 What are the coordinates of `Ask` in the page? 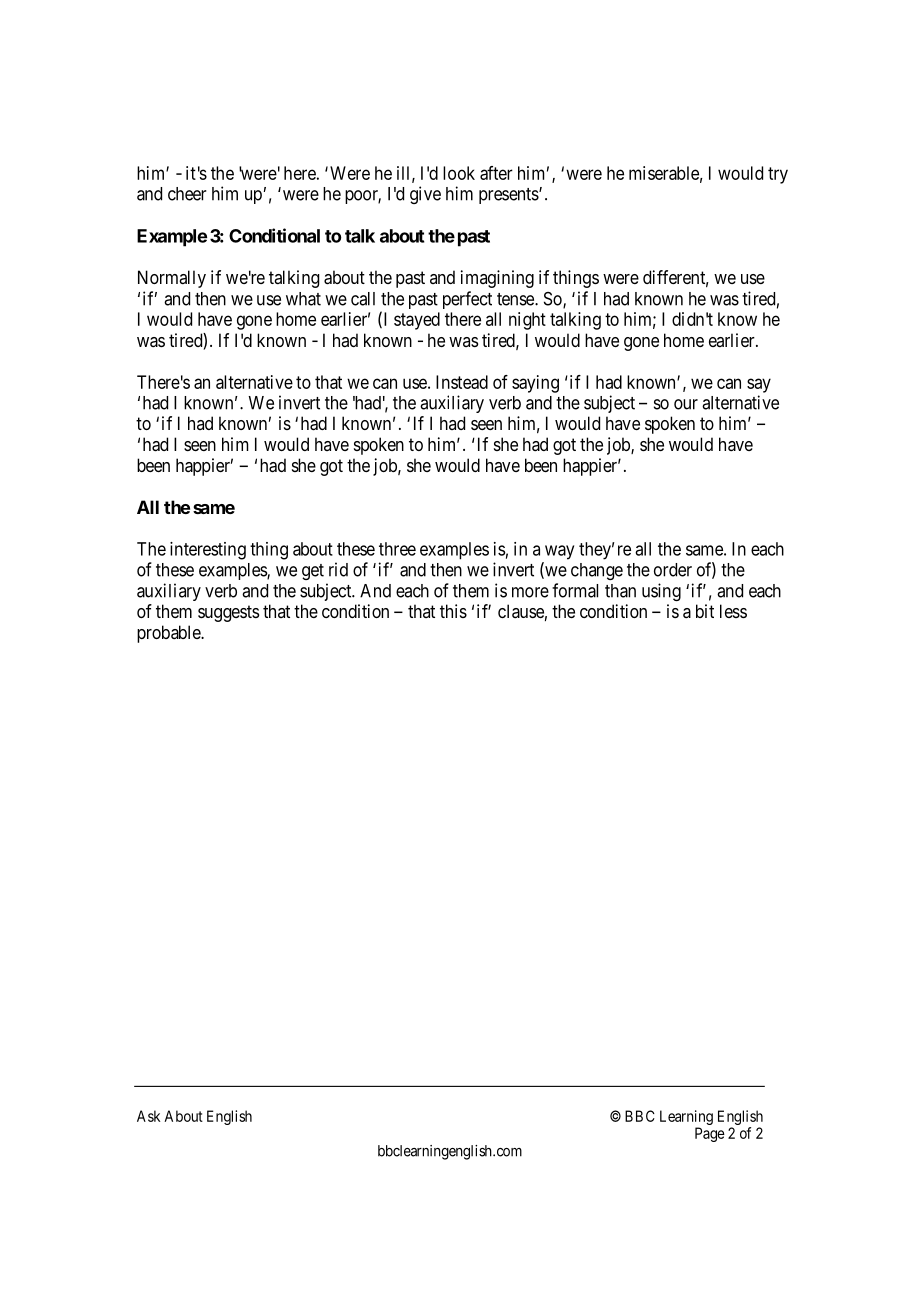 It's located at (148, 1116).
